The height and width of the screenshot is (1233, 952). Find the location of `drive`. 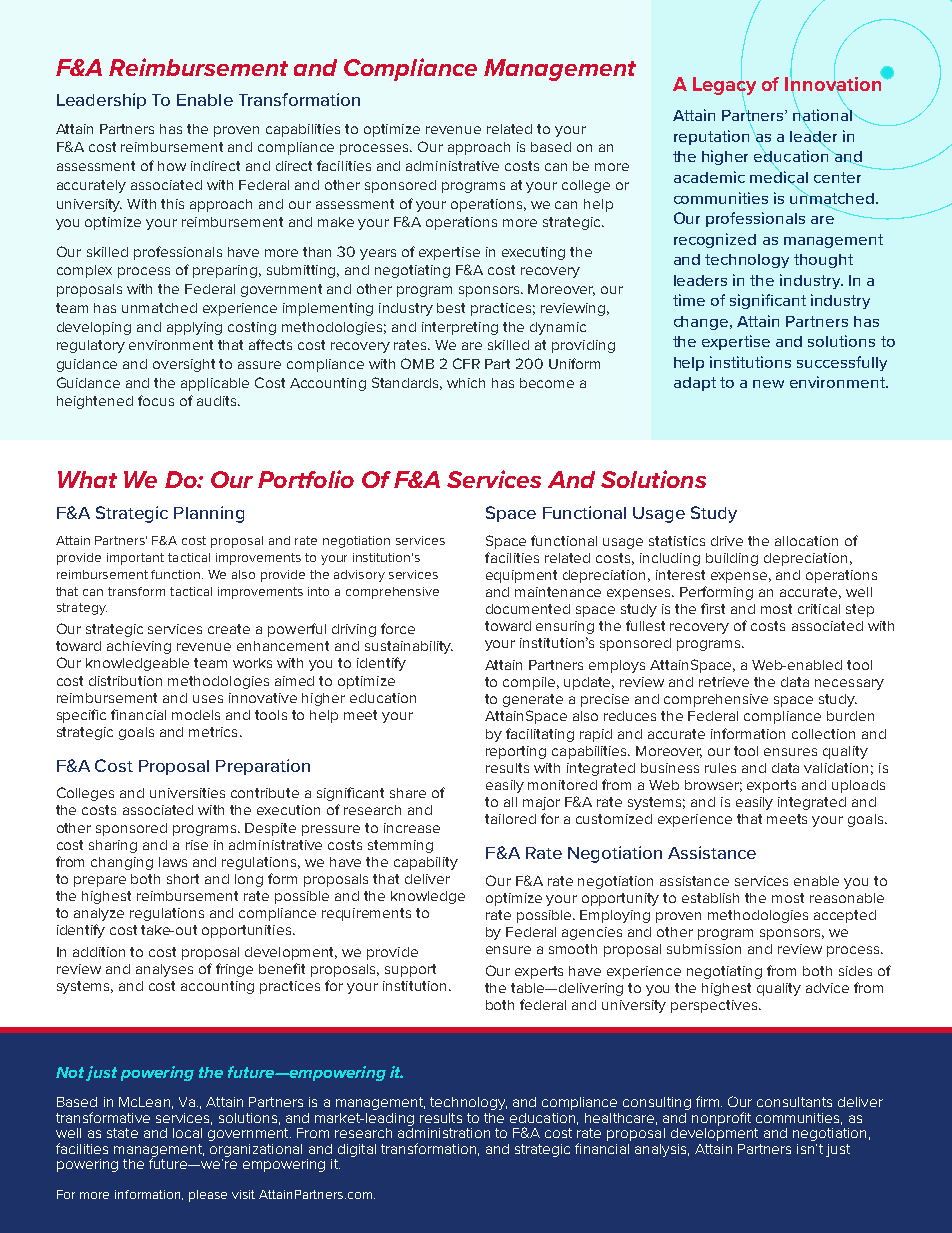

drive is located at coordinates (727, 541).
